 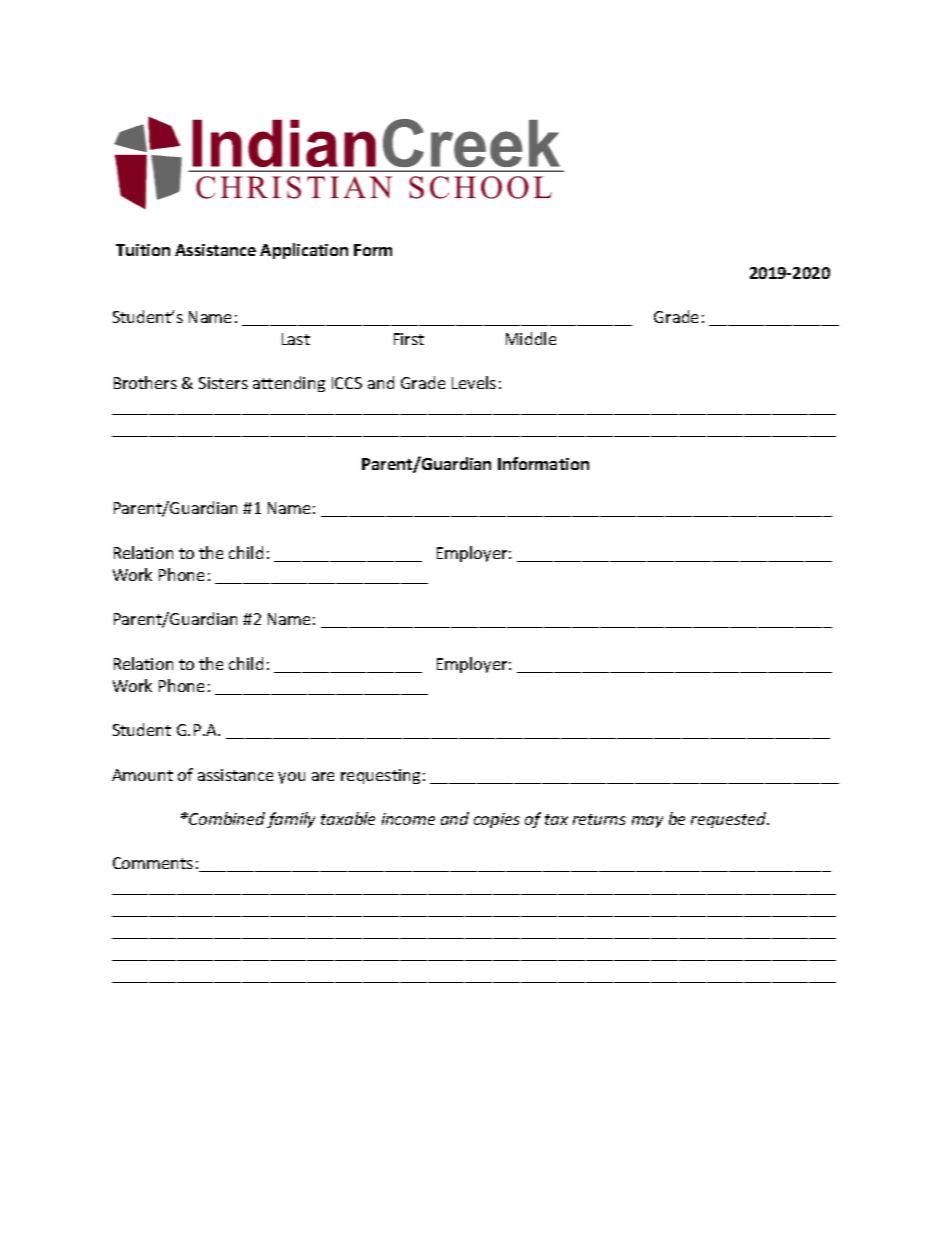 What do you see at coordinates (223, 383) in the screenshot?
I see `Sisters` at bounding box center [223, 383].
